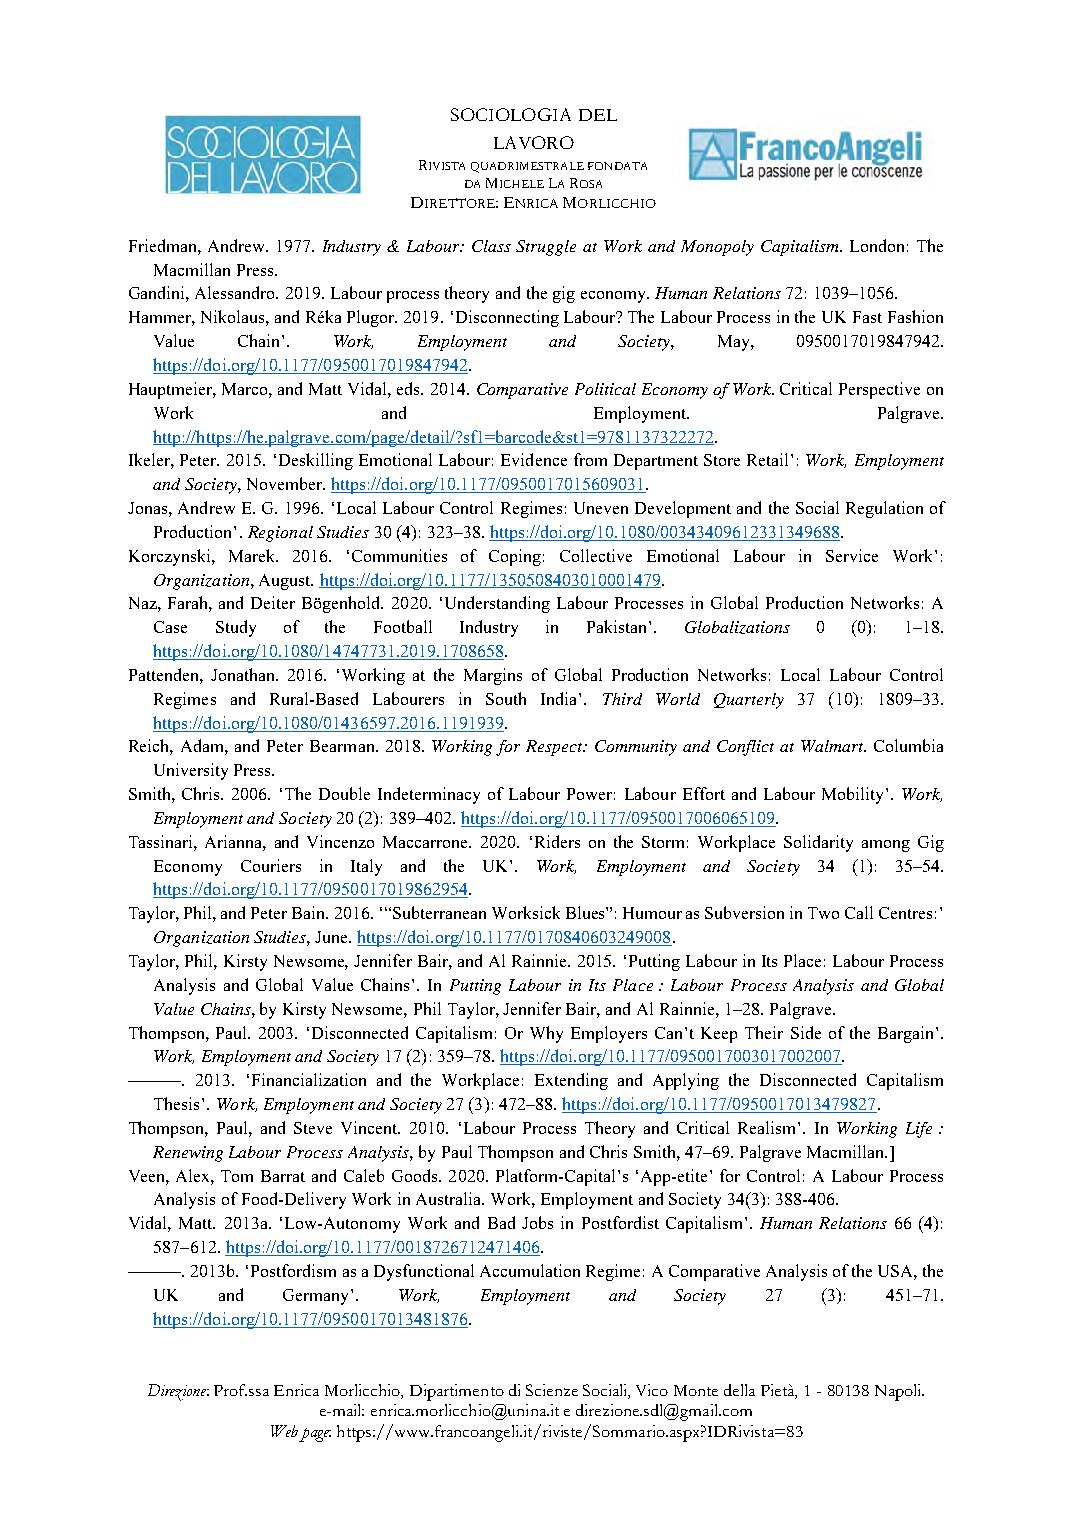  Describe the element at coordinates (749, 701) in the document. I see `Quarterly` at that location.
